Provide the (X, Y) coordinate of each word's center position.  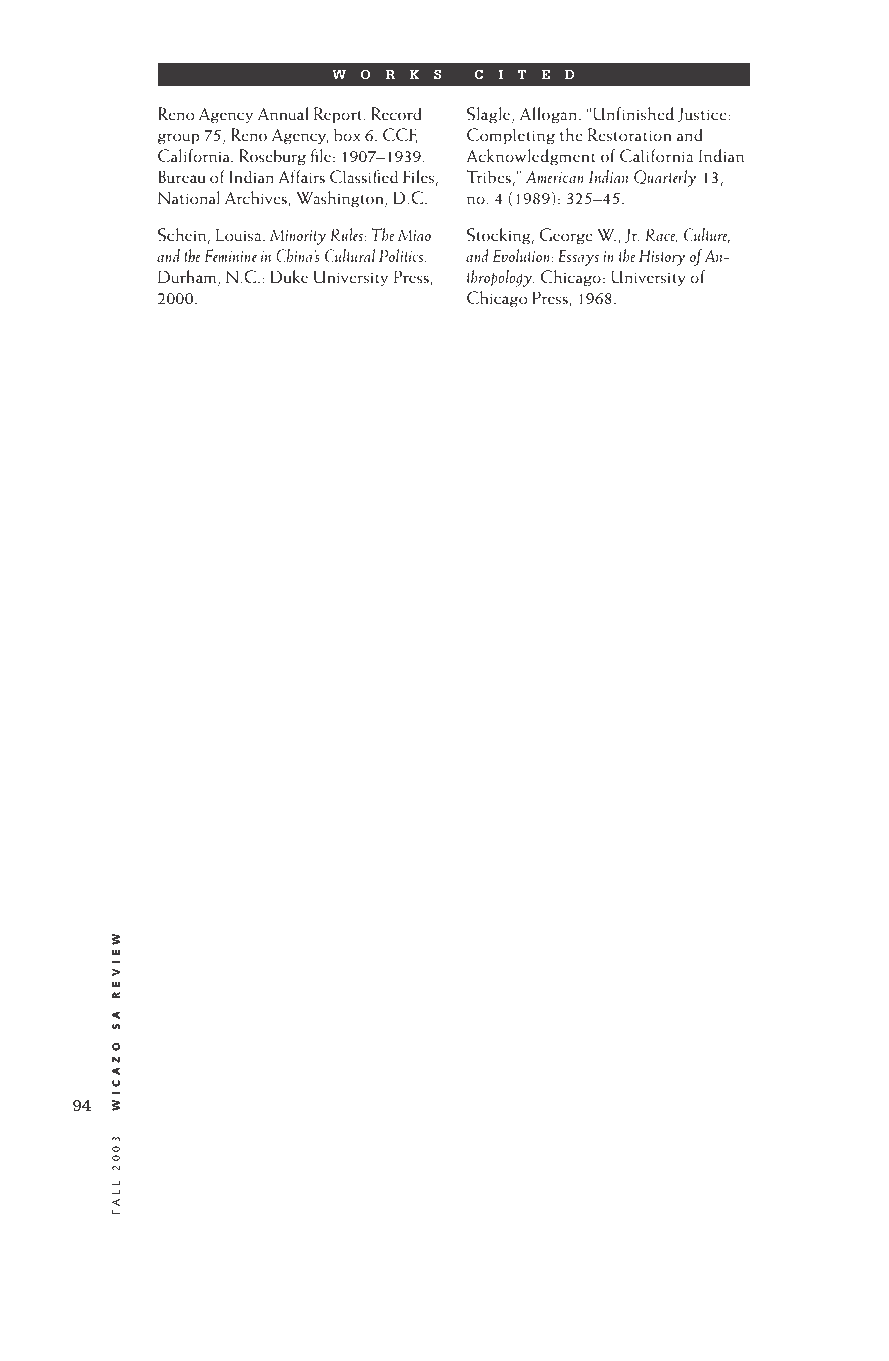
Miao (414, 235)
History (662, 257)
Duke (289, 277)
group (179, 139)
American (555, 177)
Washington (341, 199)
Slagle (490, 115)
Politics (402, 255)
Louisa (240, 235)
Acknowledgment (531, 157)
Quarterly (665, 178)
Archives (257, 199)
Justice (703, 115)
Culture (707, 235)
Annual (283, 113)
